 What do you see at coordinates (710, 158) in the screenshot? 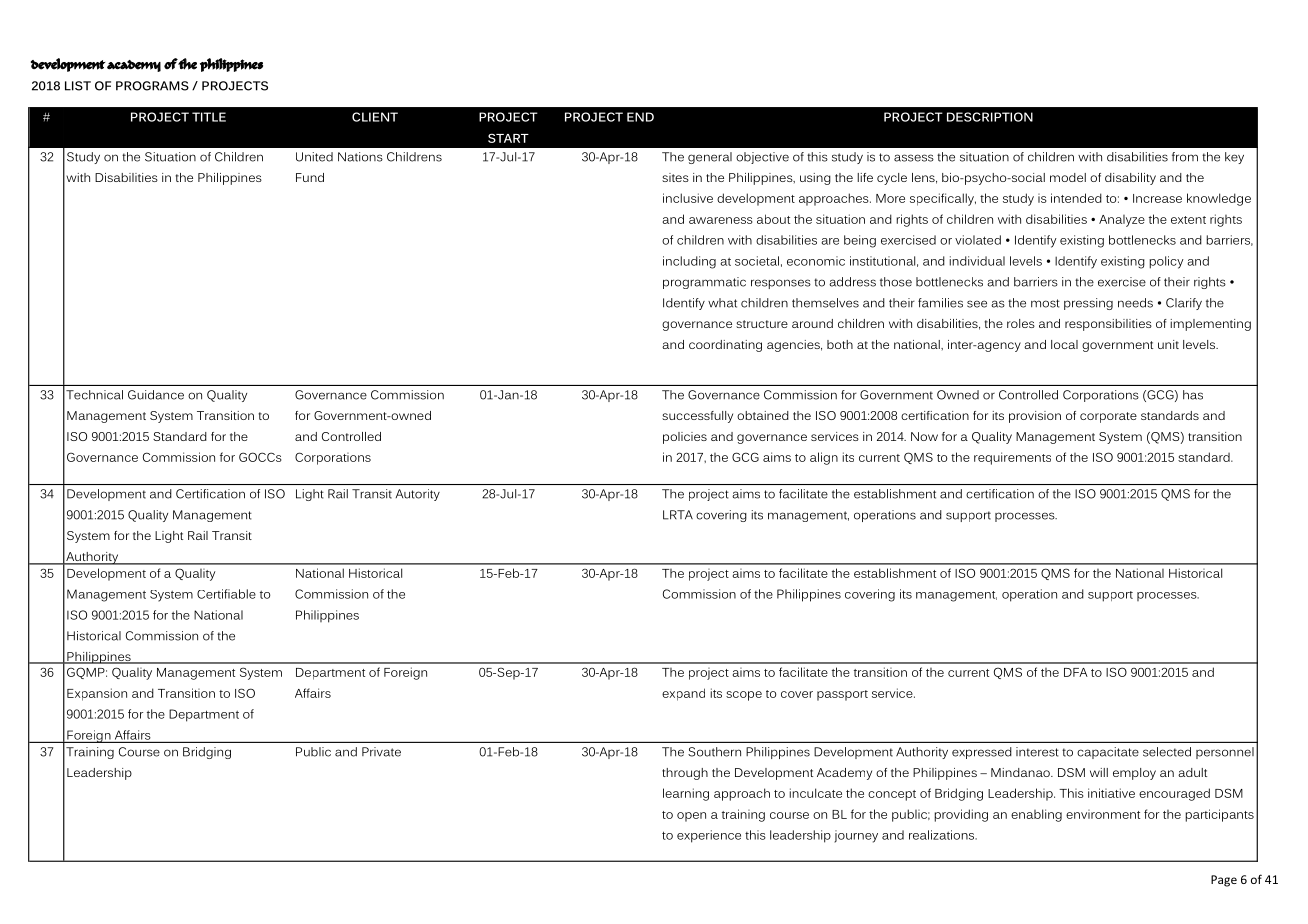
I see `general` at bounding box center [710, 158].
